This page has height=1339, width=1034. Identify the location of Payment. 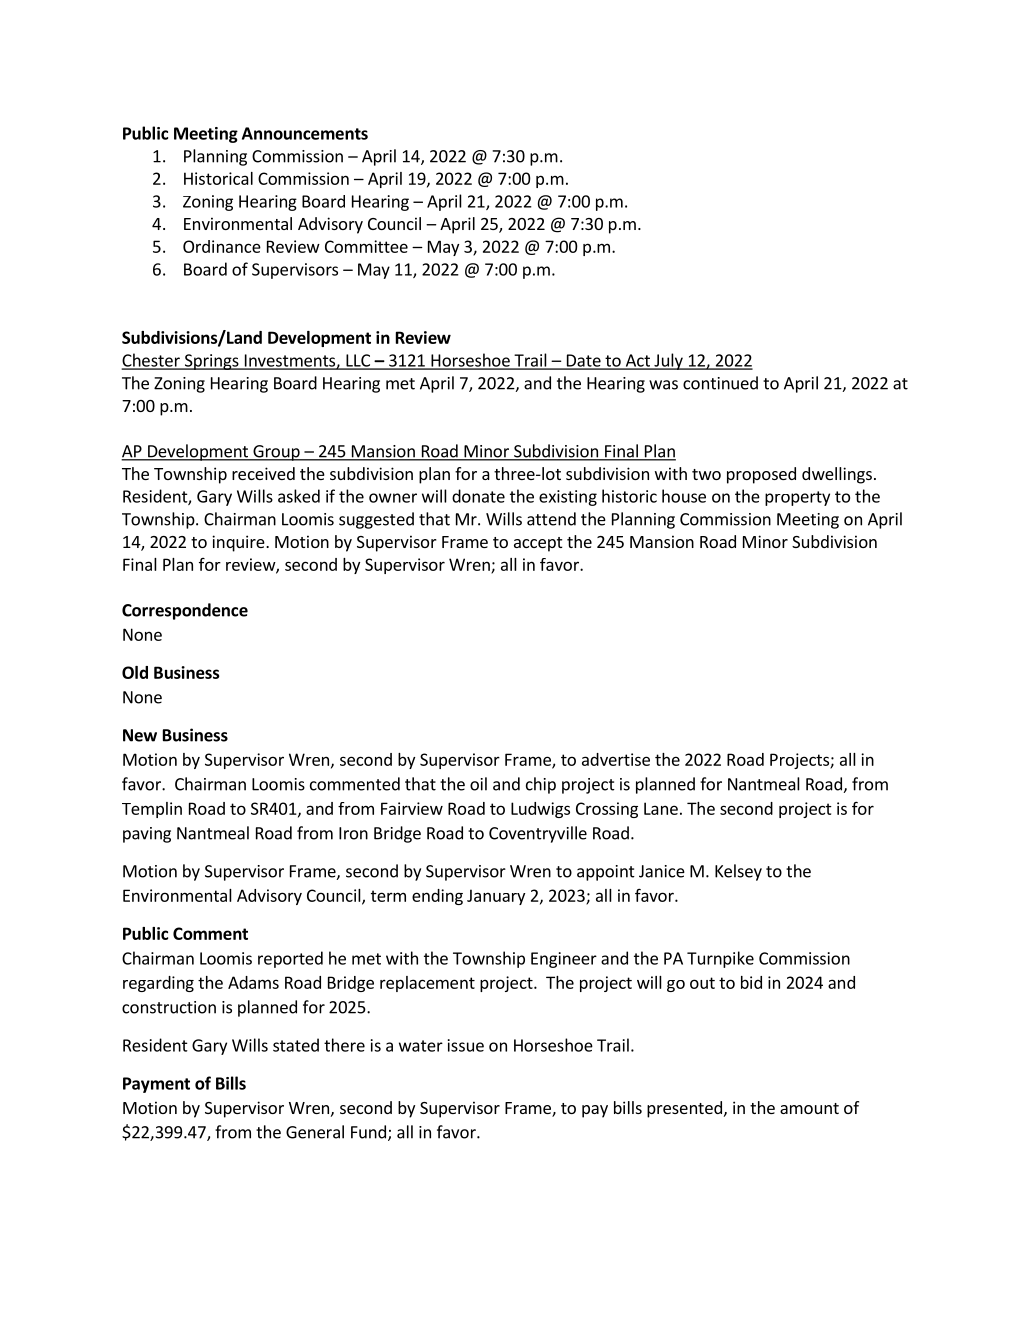
(156, 1085).
